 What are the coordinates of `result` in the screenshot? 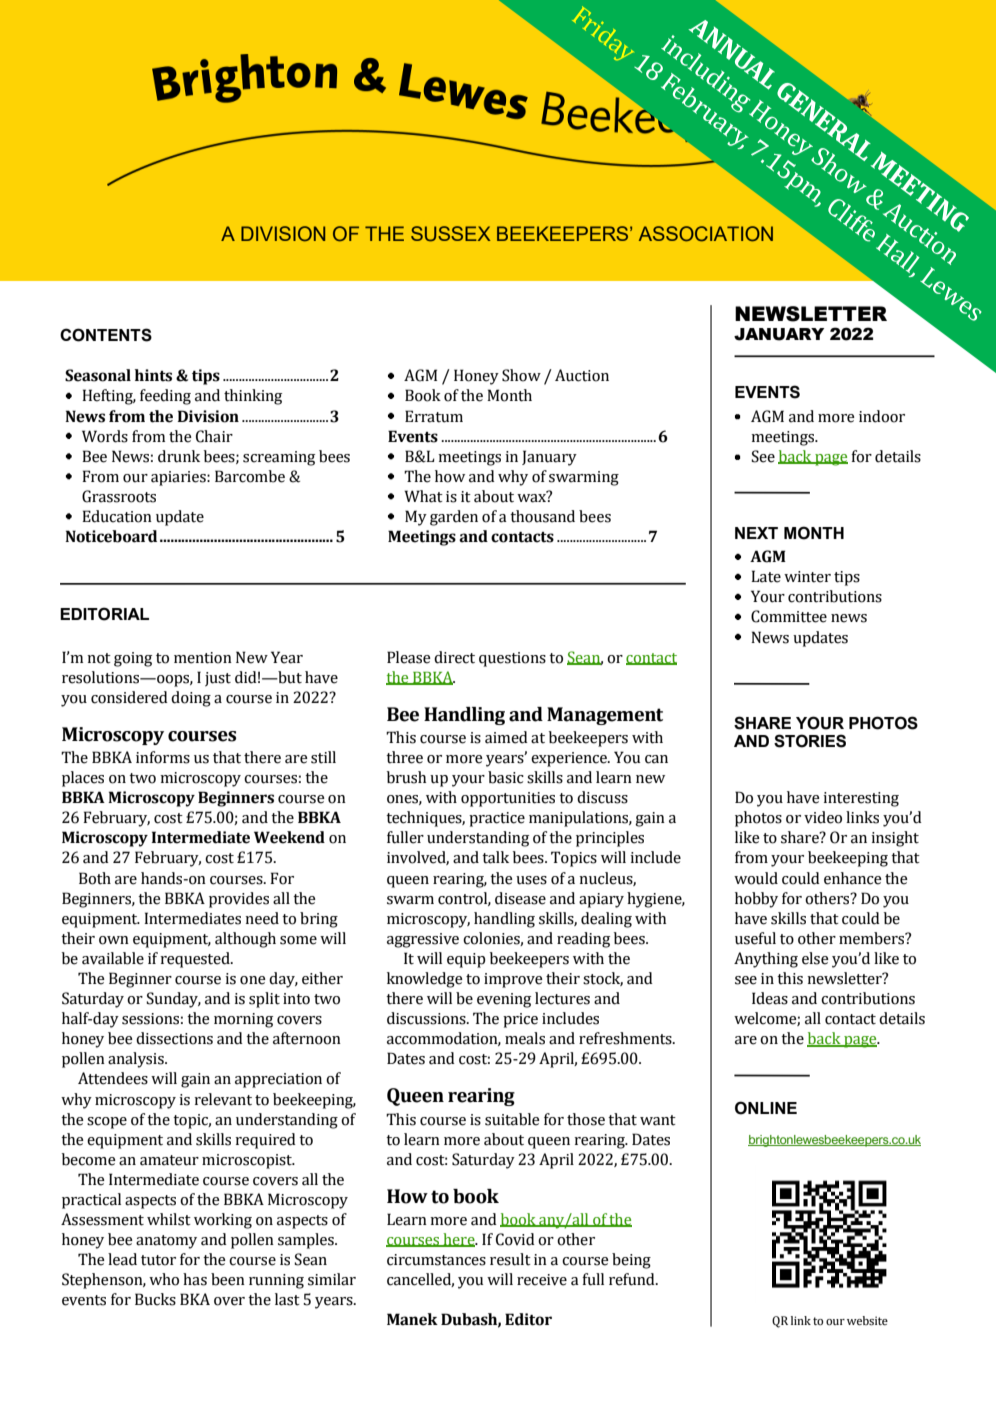 It's located at (510, 1259).
